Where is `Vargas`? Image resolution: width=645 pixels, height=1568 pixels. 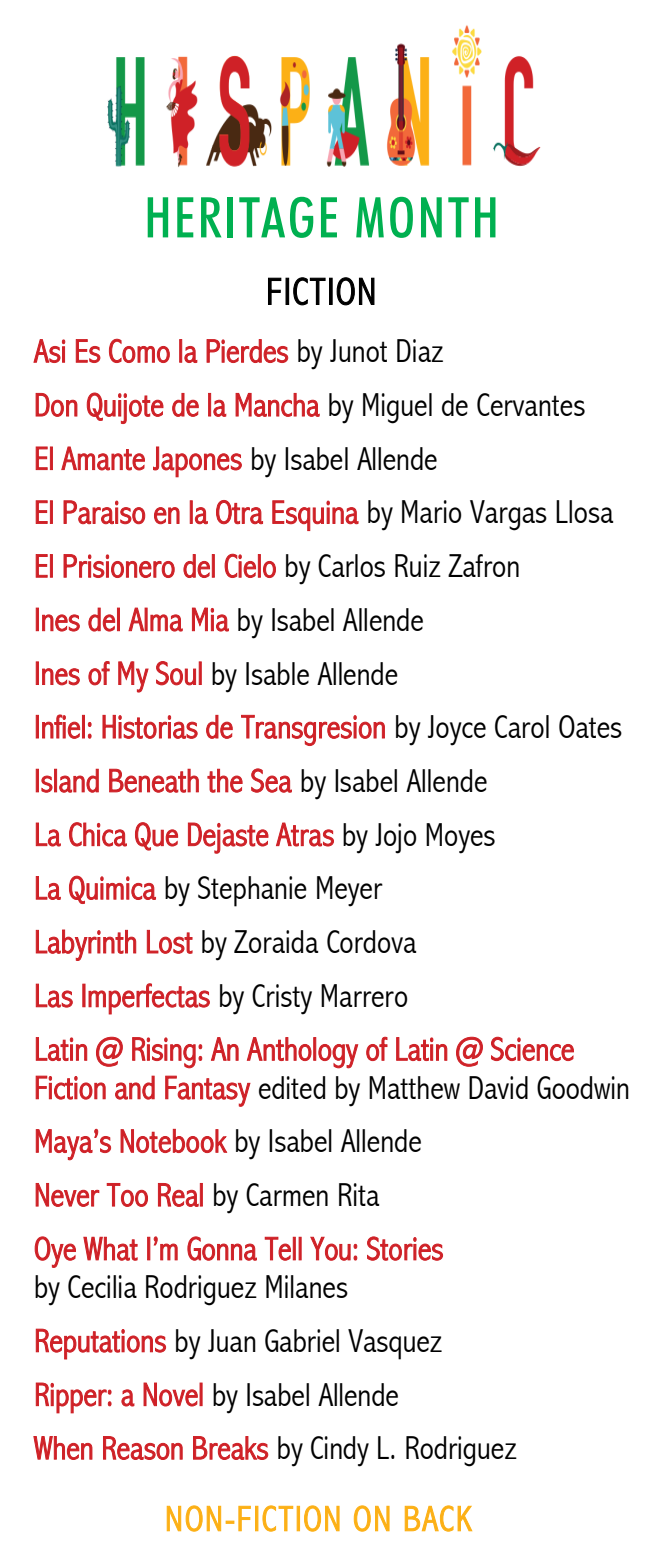 Vargas is located at coordinates (508, 515).
